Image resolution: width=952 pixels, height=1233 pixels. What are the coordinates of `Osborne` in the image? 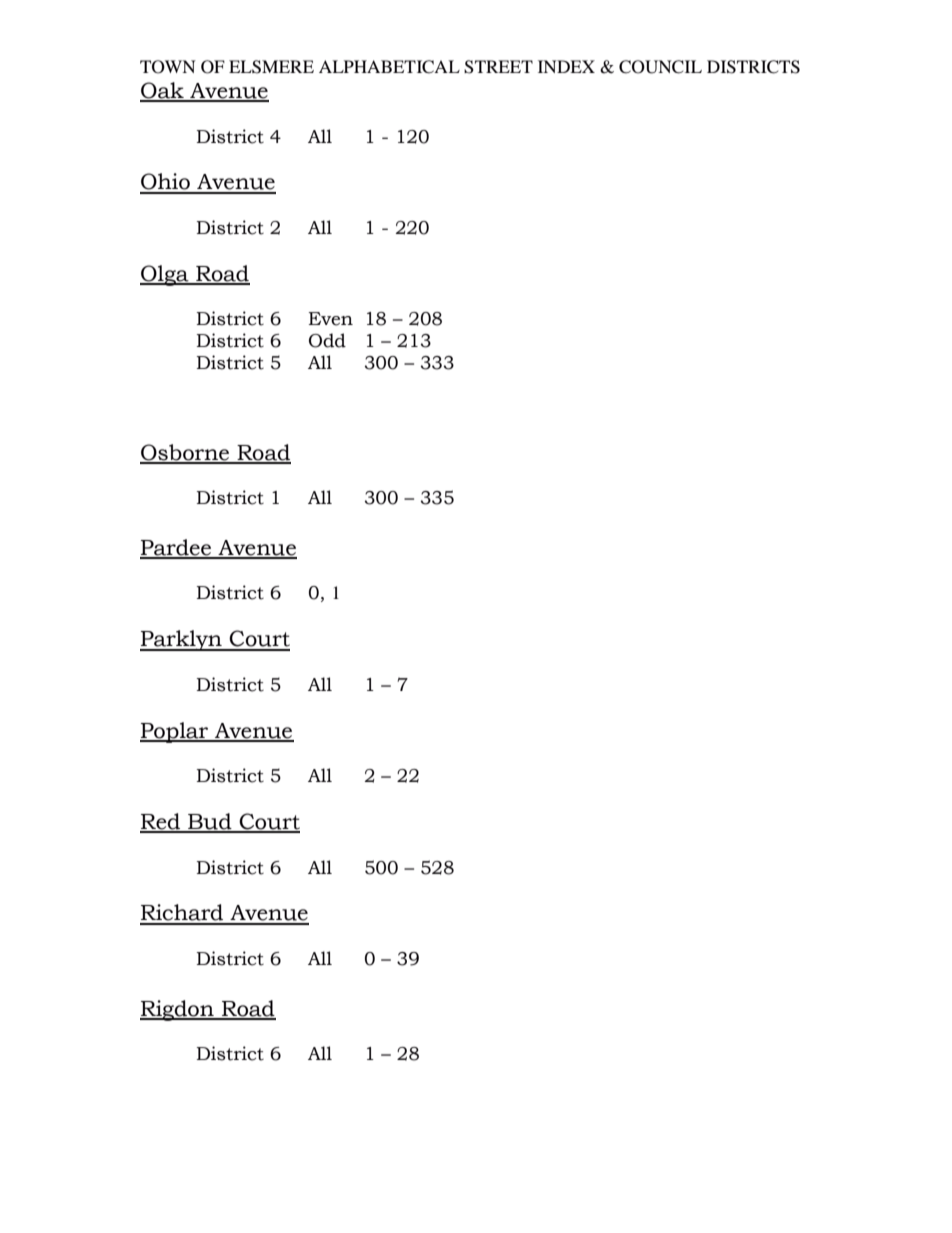 It's located at (185, 453).
